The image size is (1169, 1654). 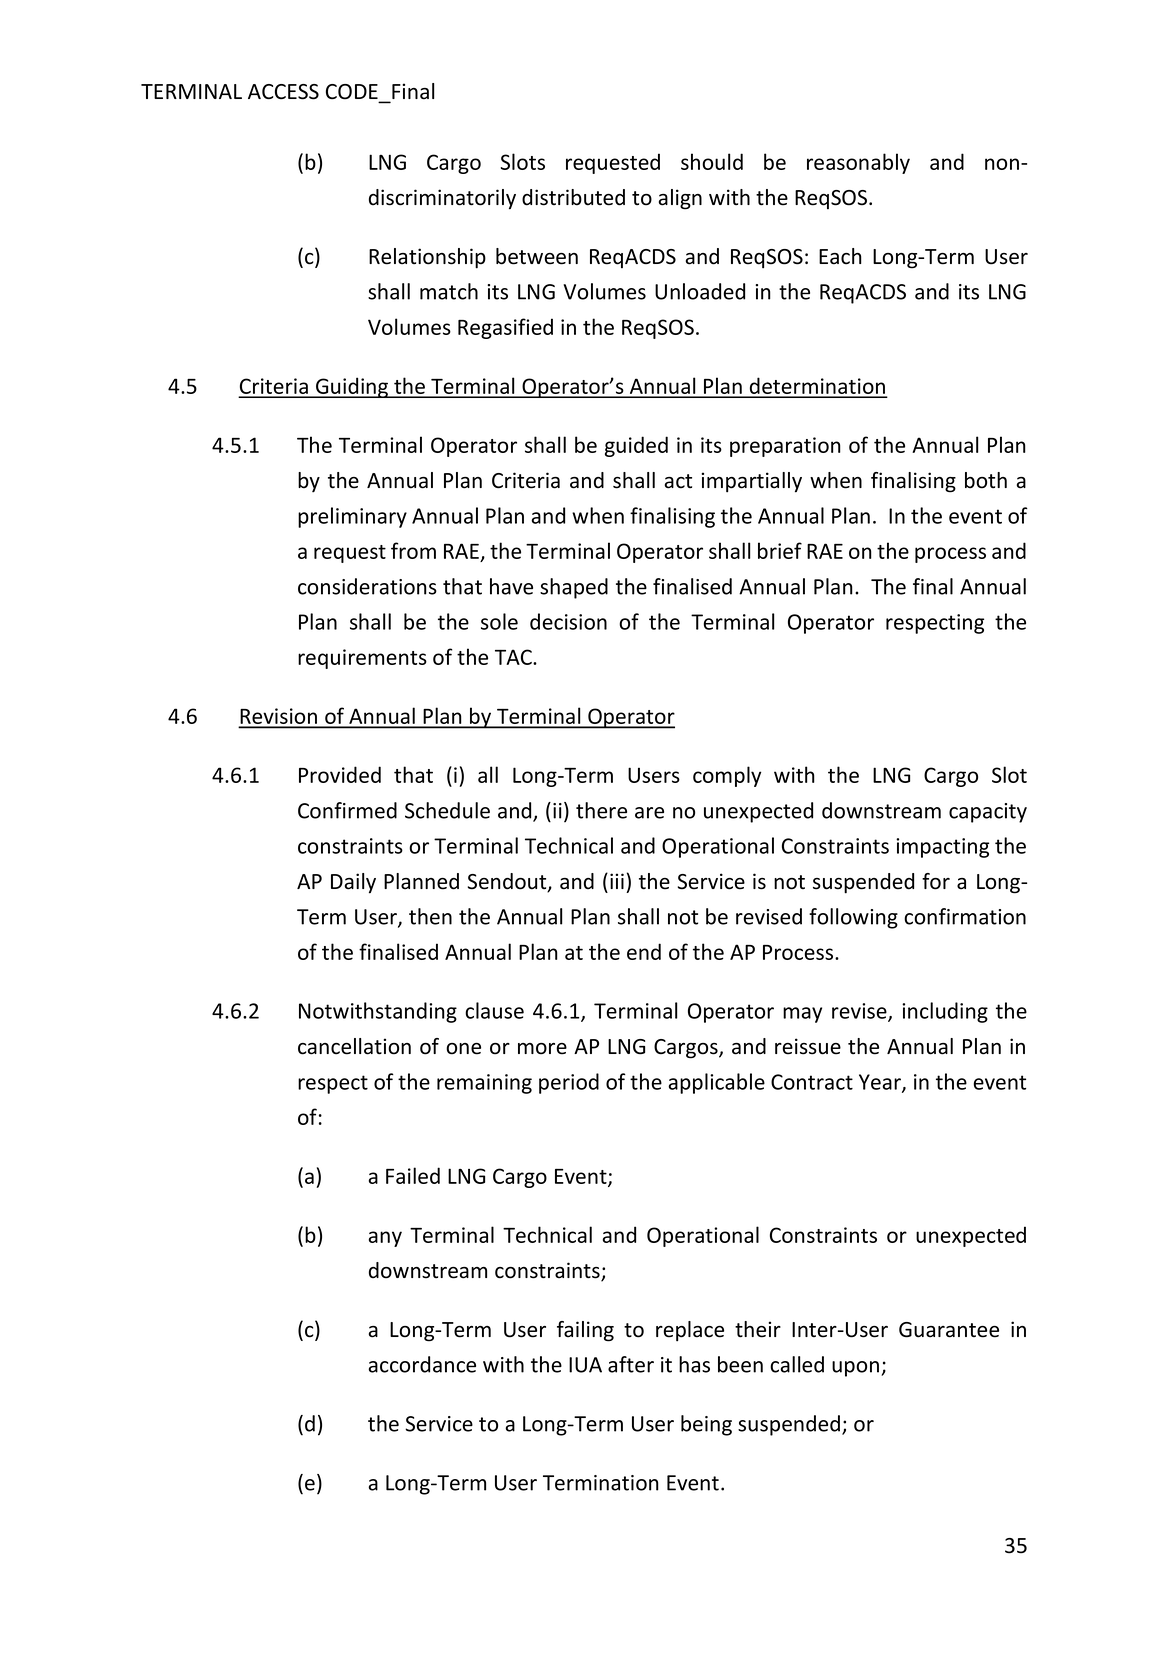 I want to click on ACCESS, so click(x=283, y=92).
